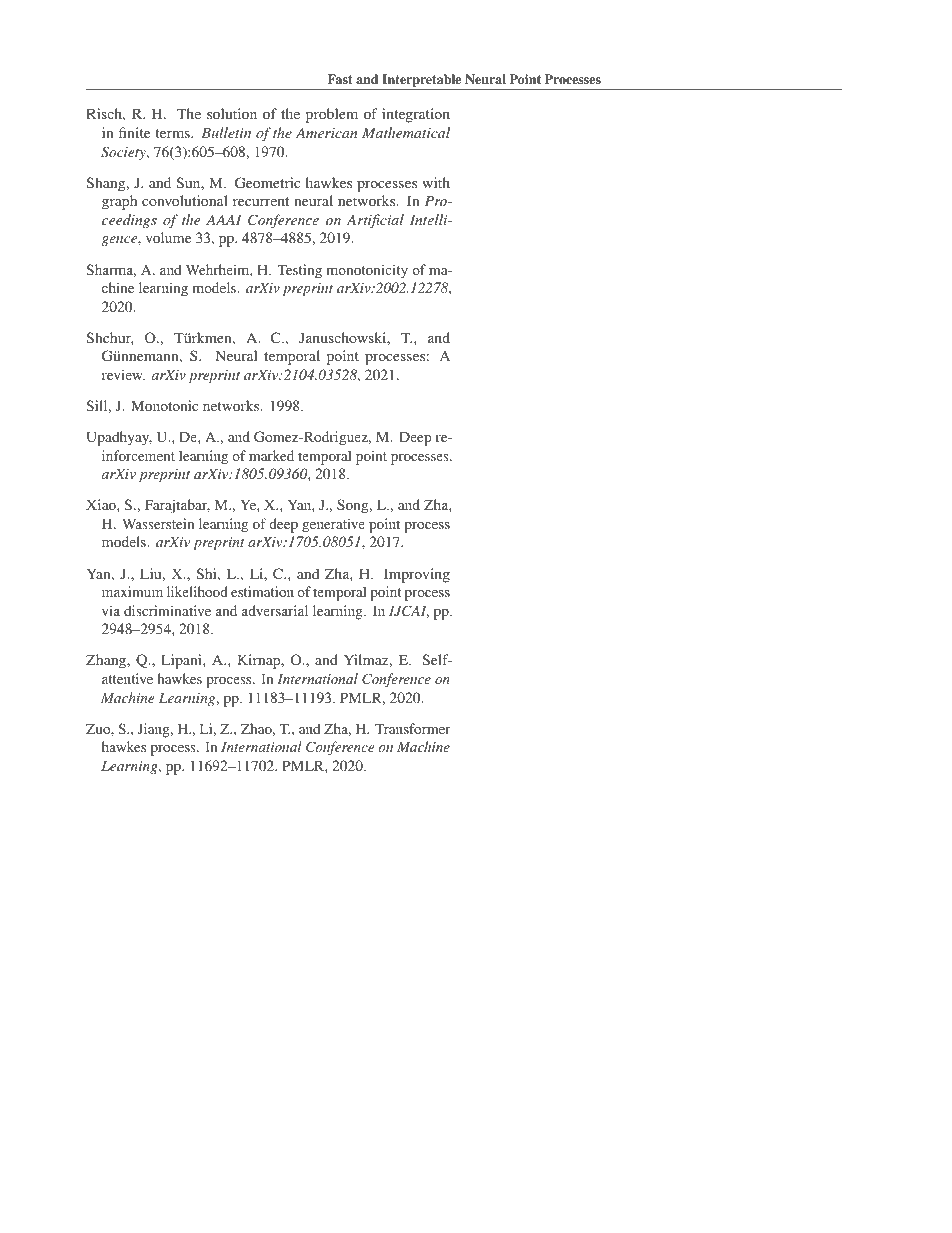 This screenshot has width=952, height=1233. I want to click on Improving, so click(417, 575).
